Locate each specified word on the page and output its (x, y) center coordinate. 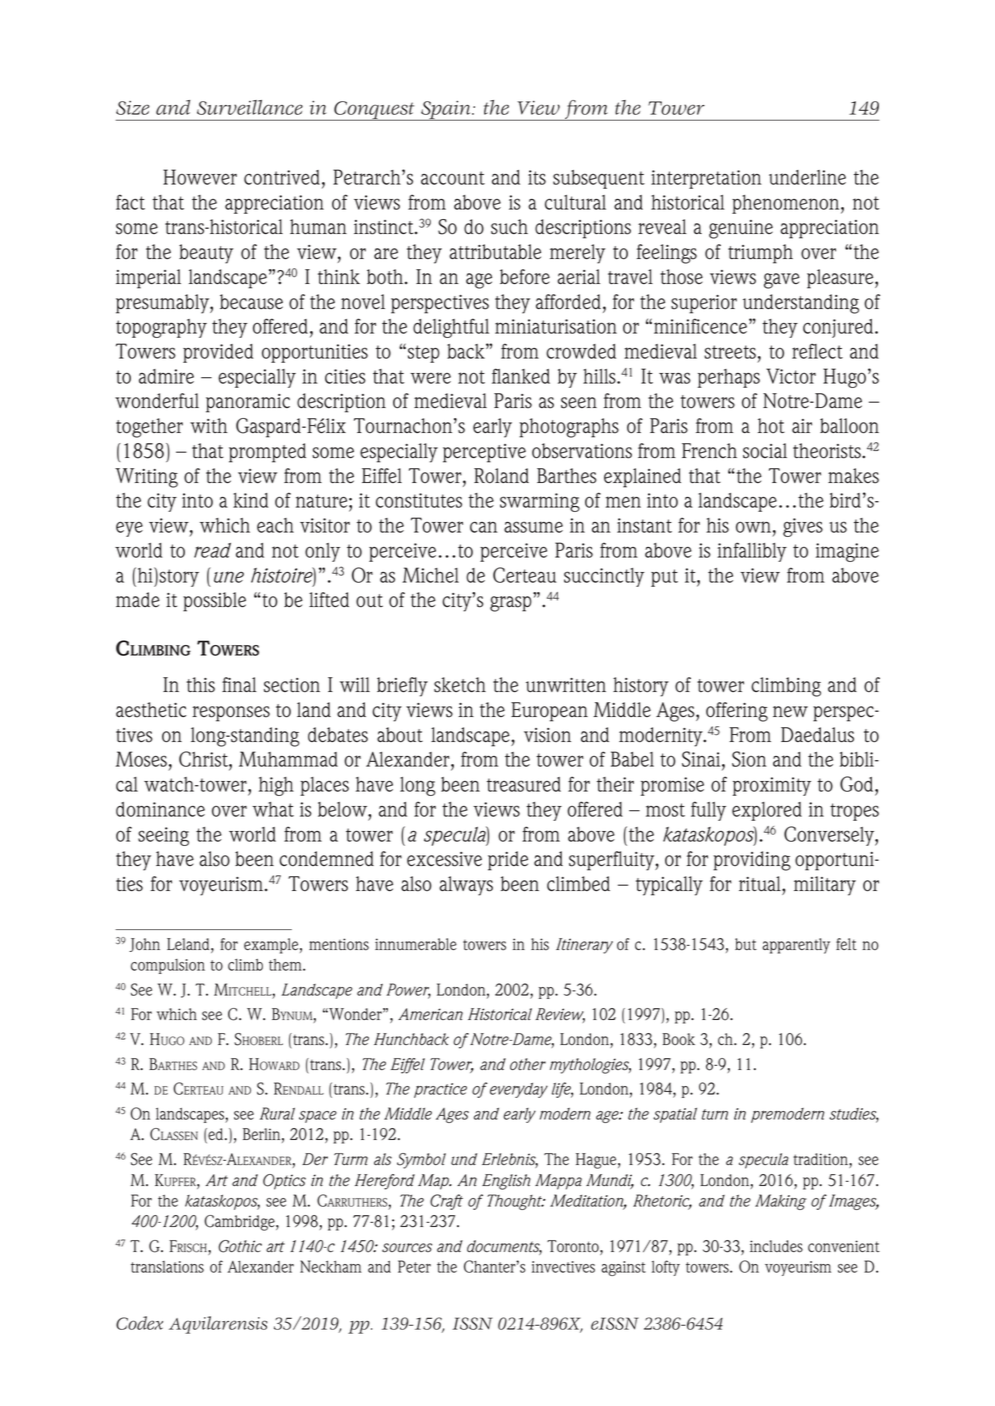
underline (807, 177)
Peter (414, 1266)
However (200, 177)
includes (776, 1246)
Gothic (240, 1246)
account (453, 178)
